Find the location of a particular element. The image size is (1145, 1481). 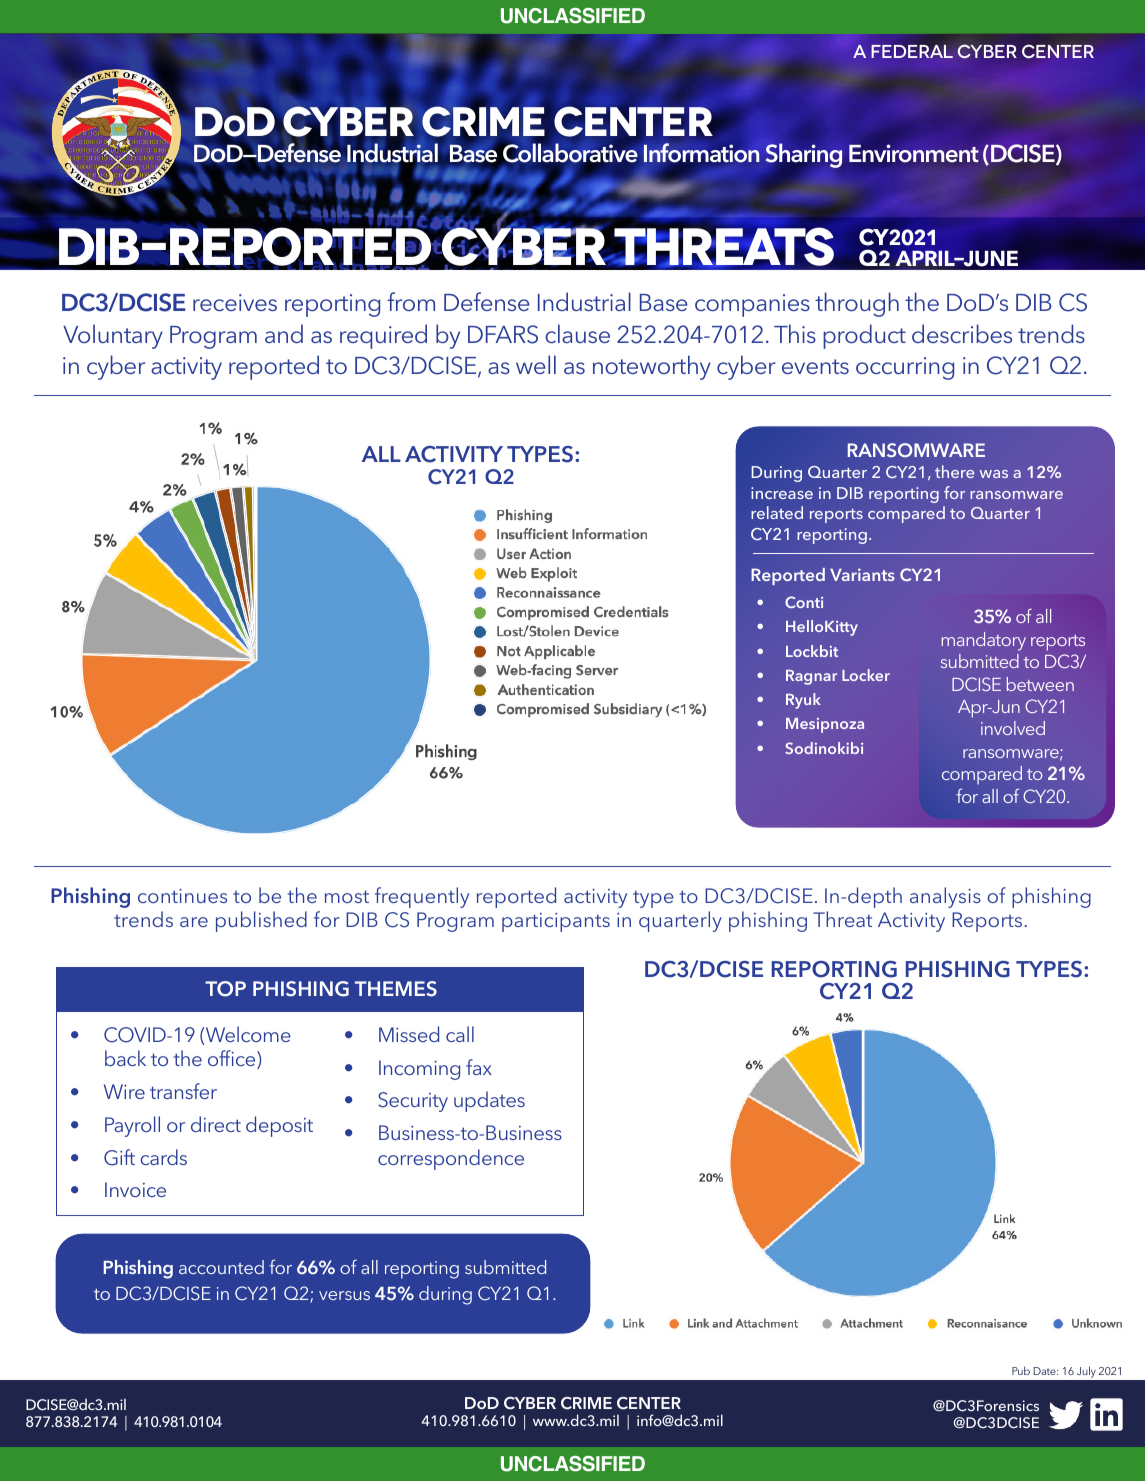

most is located at coordinates (347, 896).
